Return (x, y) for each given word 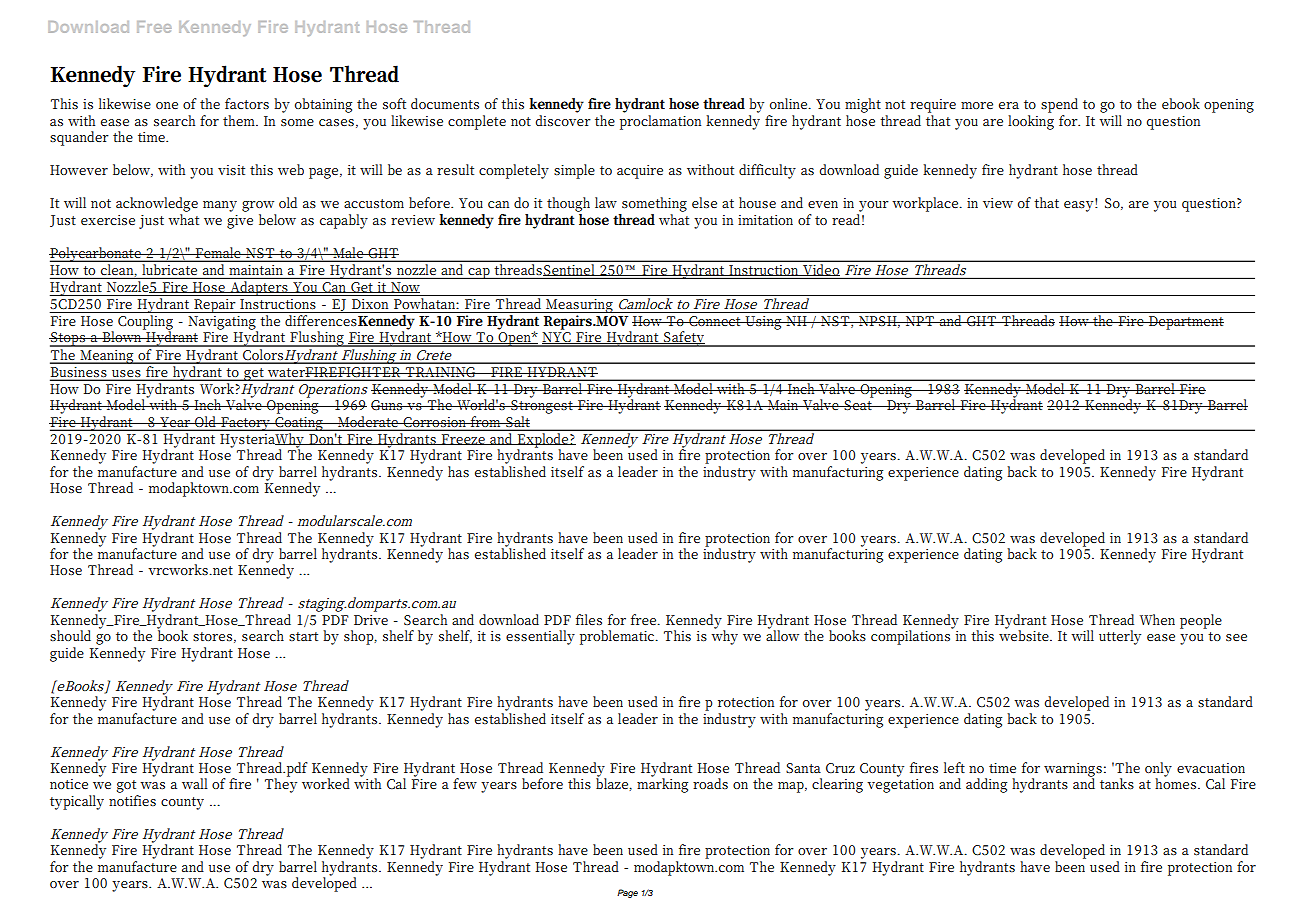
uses (126, 373)
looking (1031, 122)
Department (1185, 323)
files (589, 619)
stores (212, 636)
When (1157, 619)
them (240, 120)
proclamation (660, 122)
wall (195, 783)
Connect (715, 321)
